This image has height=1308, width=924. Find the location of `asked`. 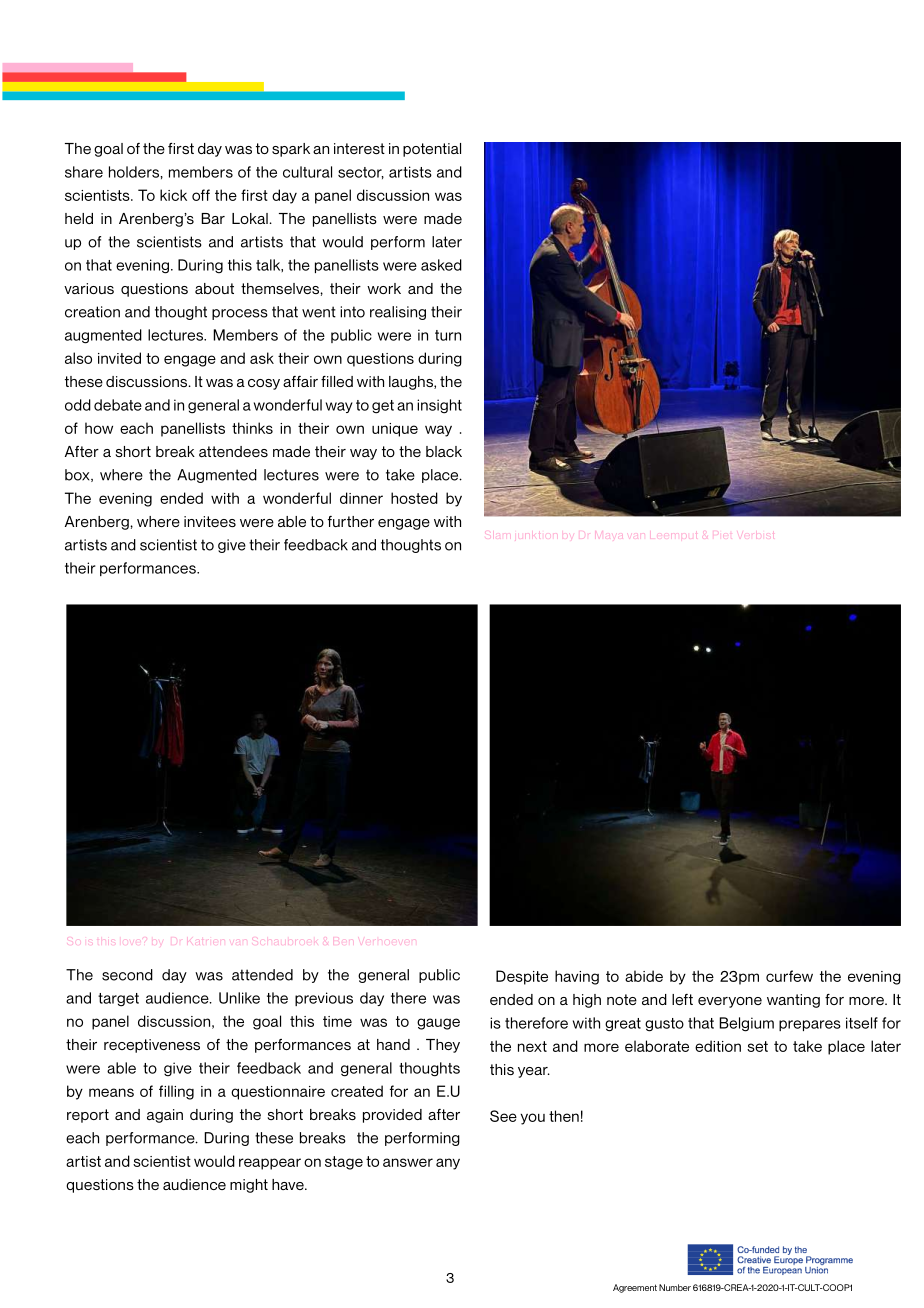

asked is located at coordinates (441, 265).
